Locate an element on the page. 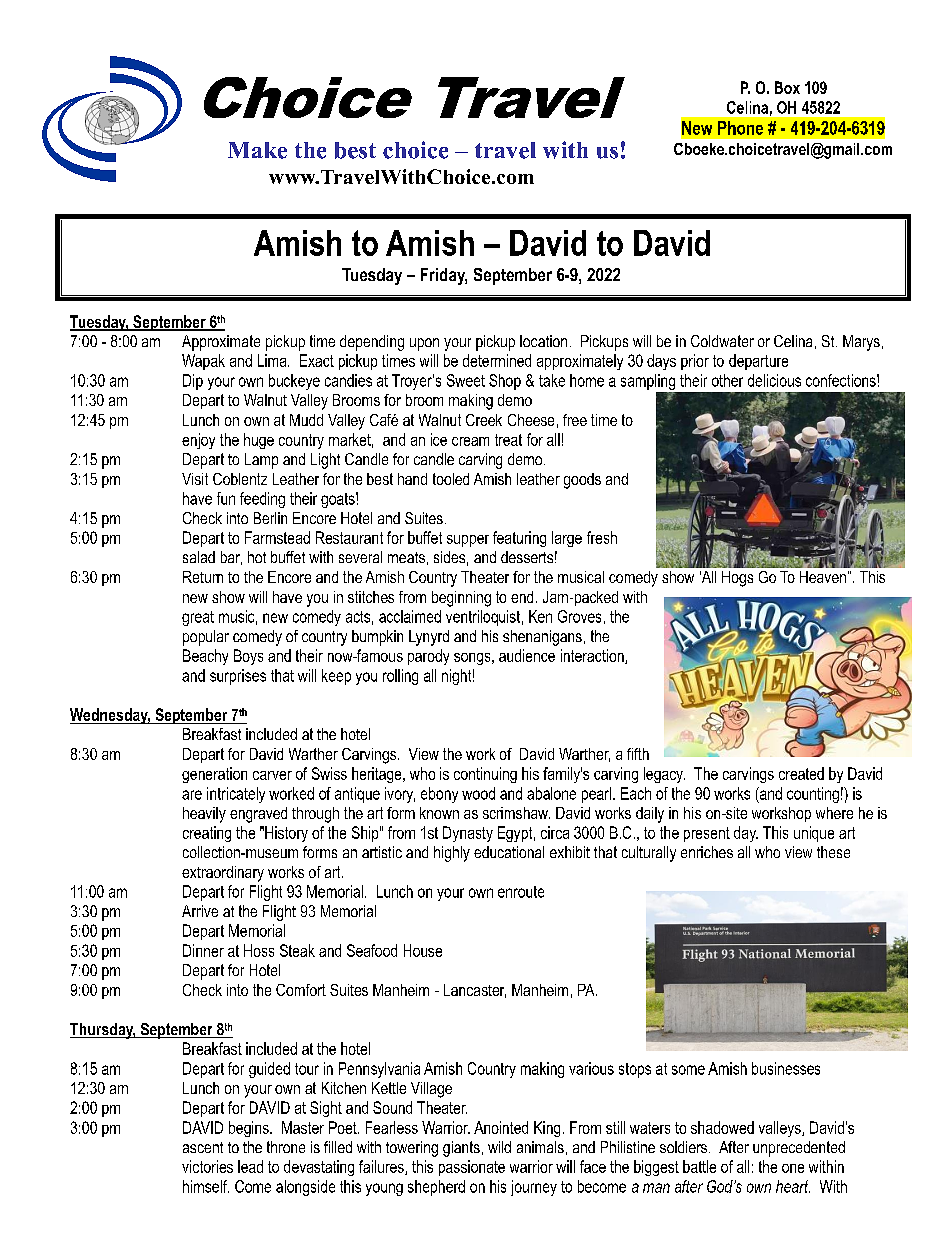 The image size is (952, 1233). interaction is located at coordinates (593, 656).
